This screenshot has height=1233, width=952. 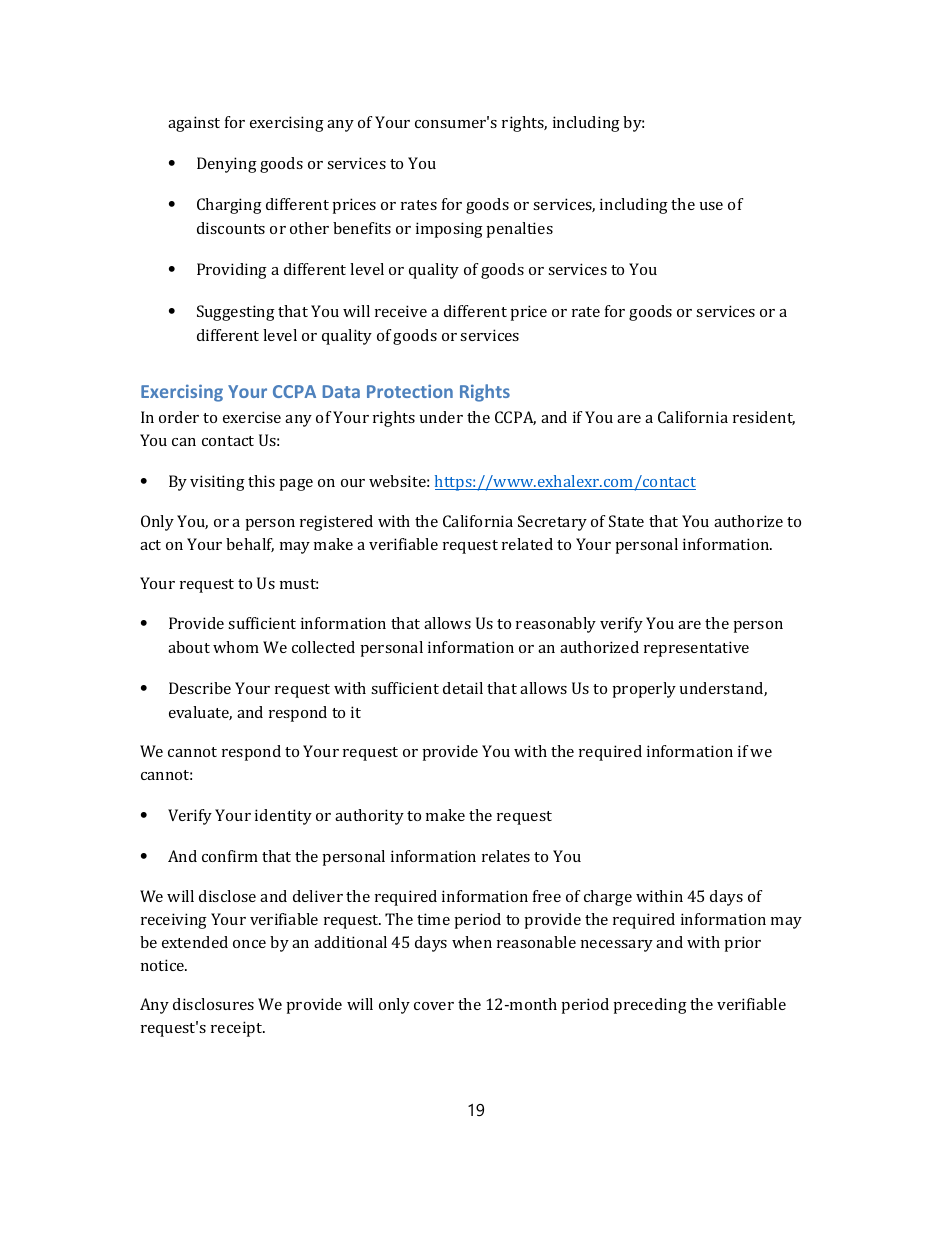 I want to click on use, so click(x=711, y=206).
